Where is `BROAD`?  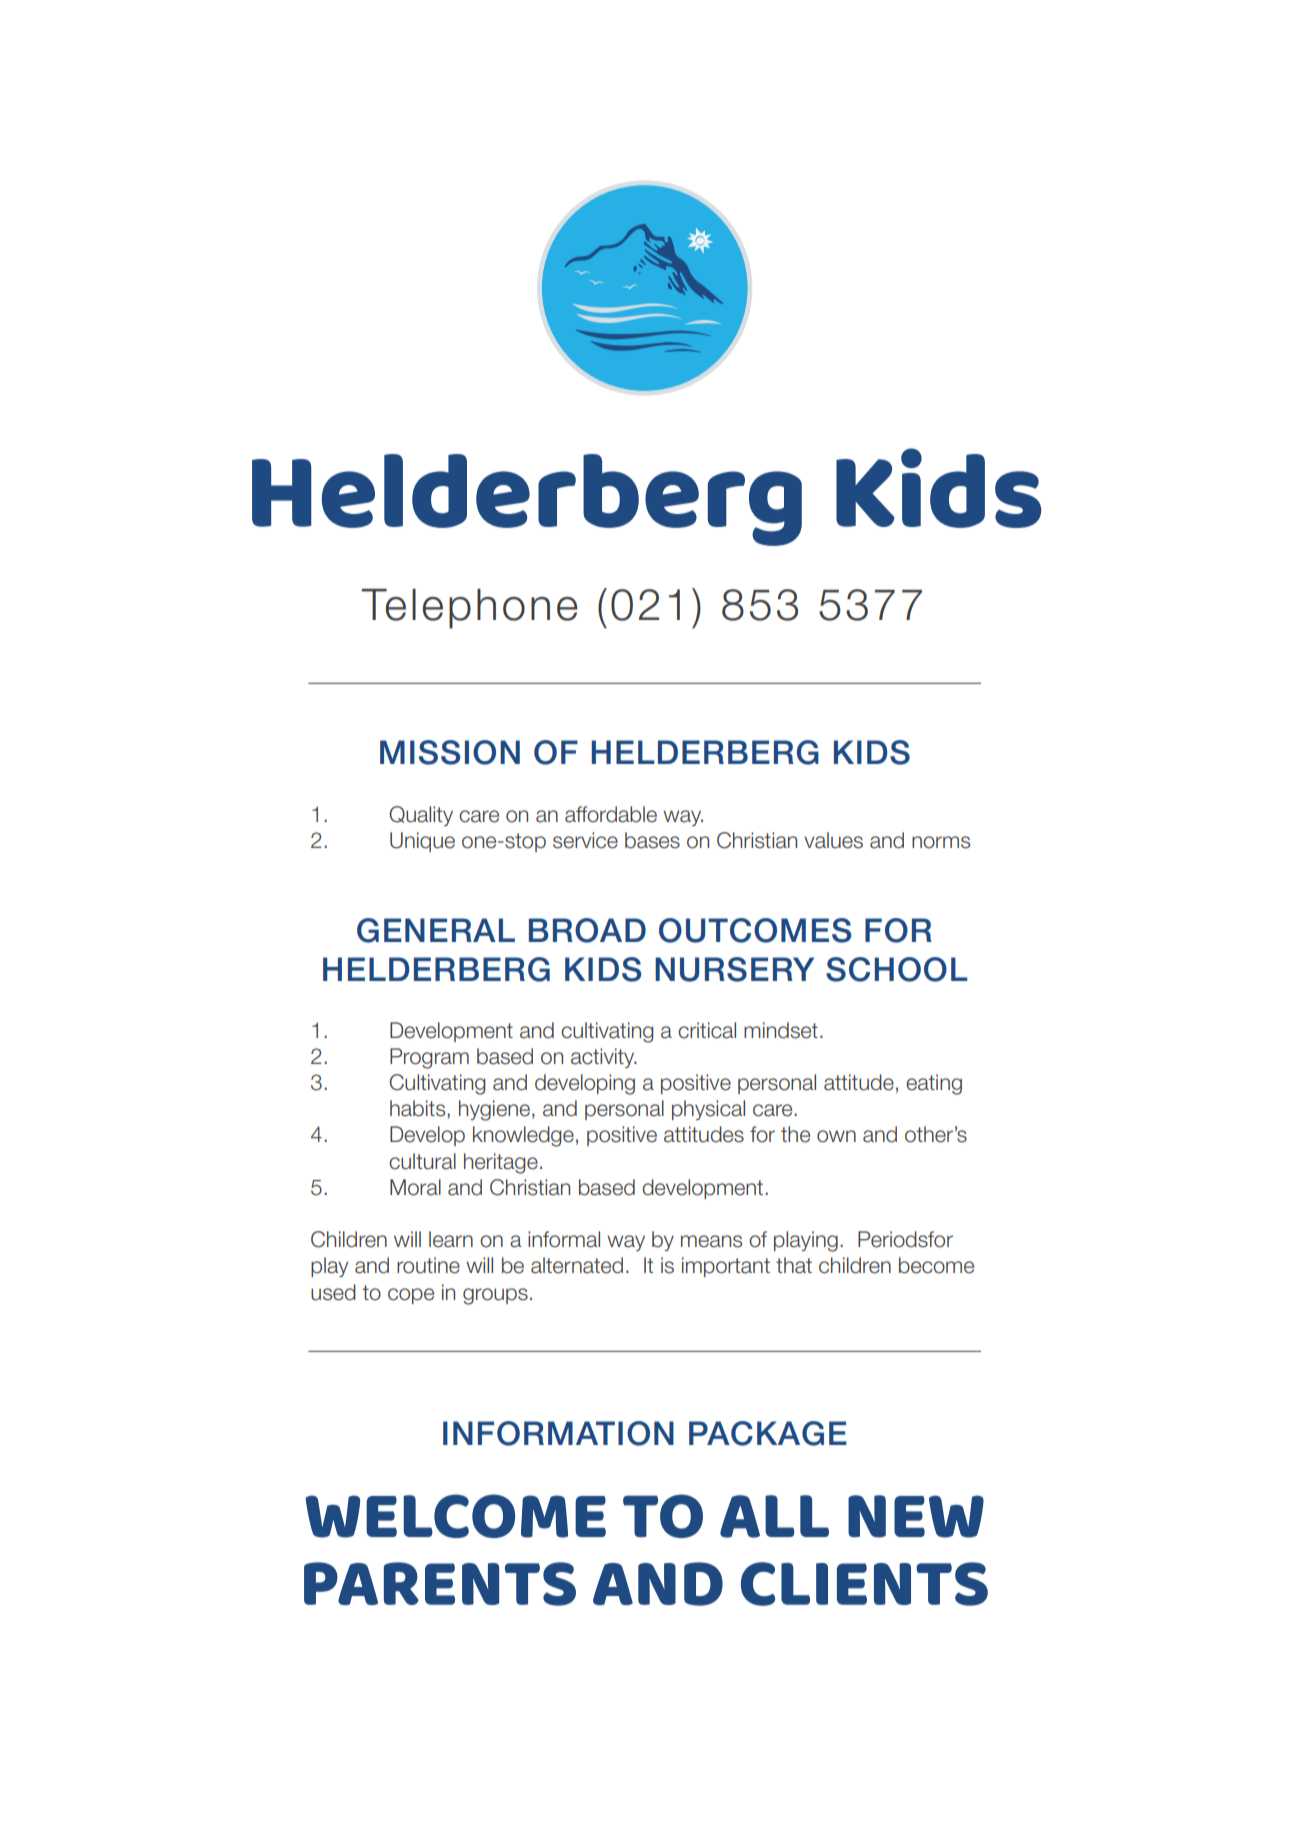
BROAD is located at coordinates (587, 930).
